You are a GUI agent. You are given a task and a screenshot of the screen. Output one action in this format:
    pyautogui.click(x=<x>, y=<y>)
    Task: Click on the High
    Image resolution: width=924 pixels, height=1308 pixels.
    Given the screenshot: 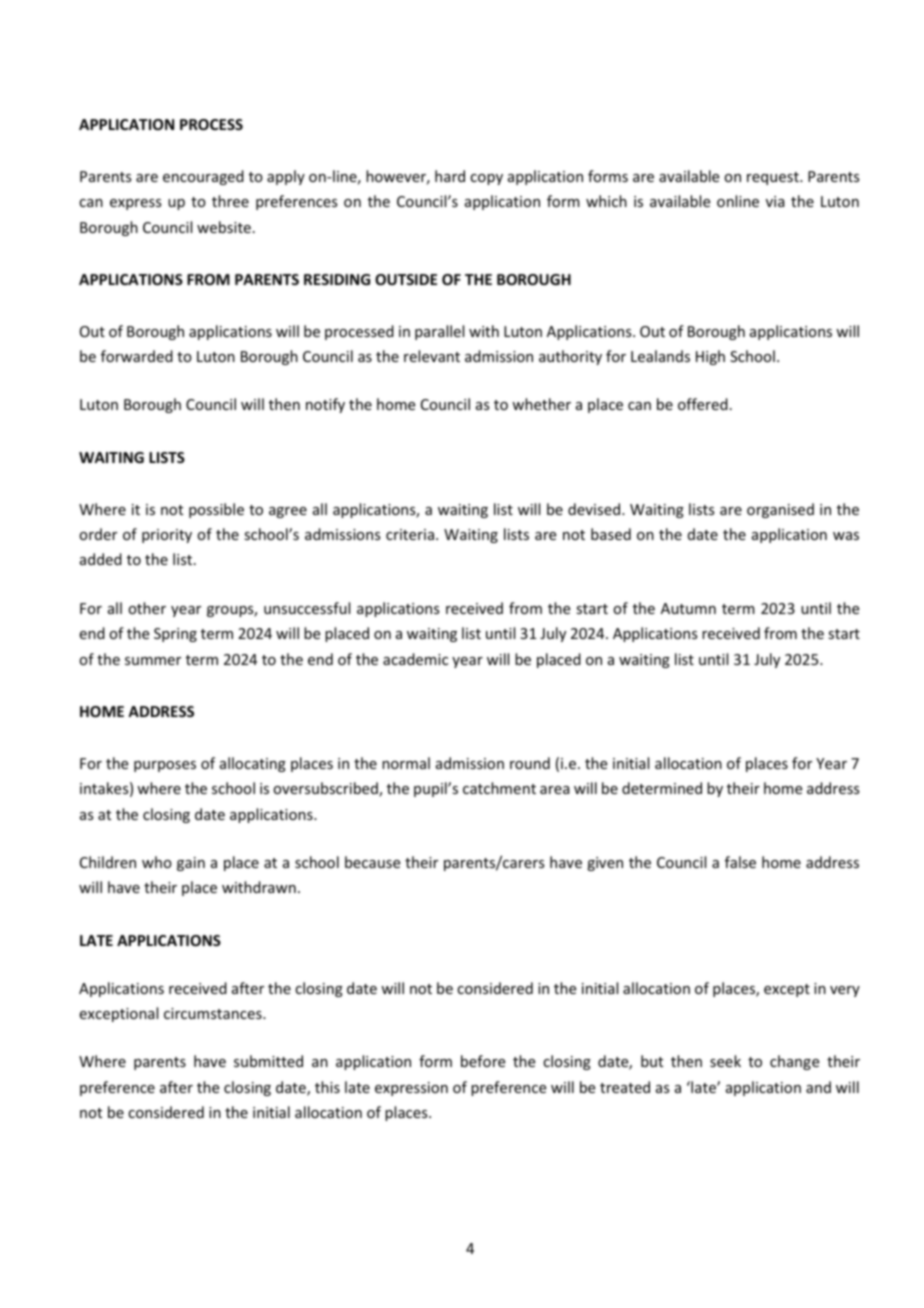 What is the action you would take?
    pyautogui.click(x=710, y=357)
